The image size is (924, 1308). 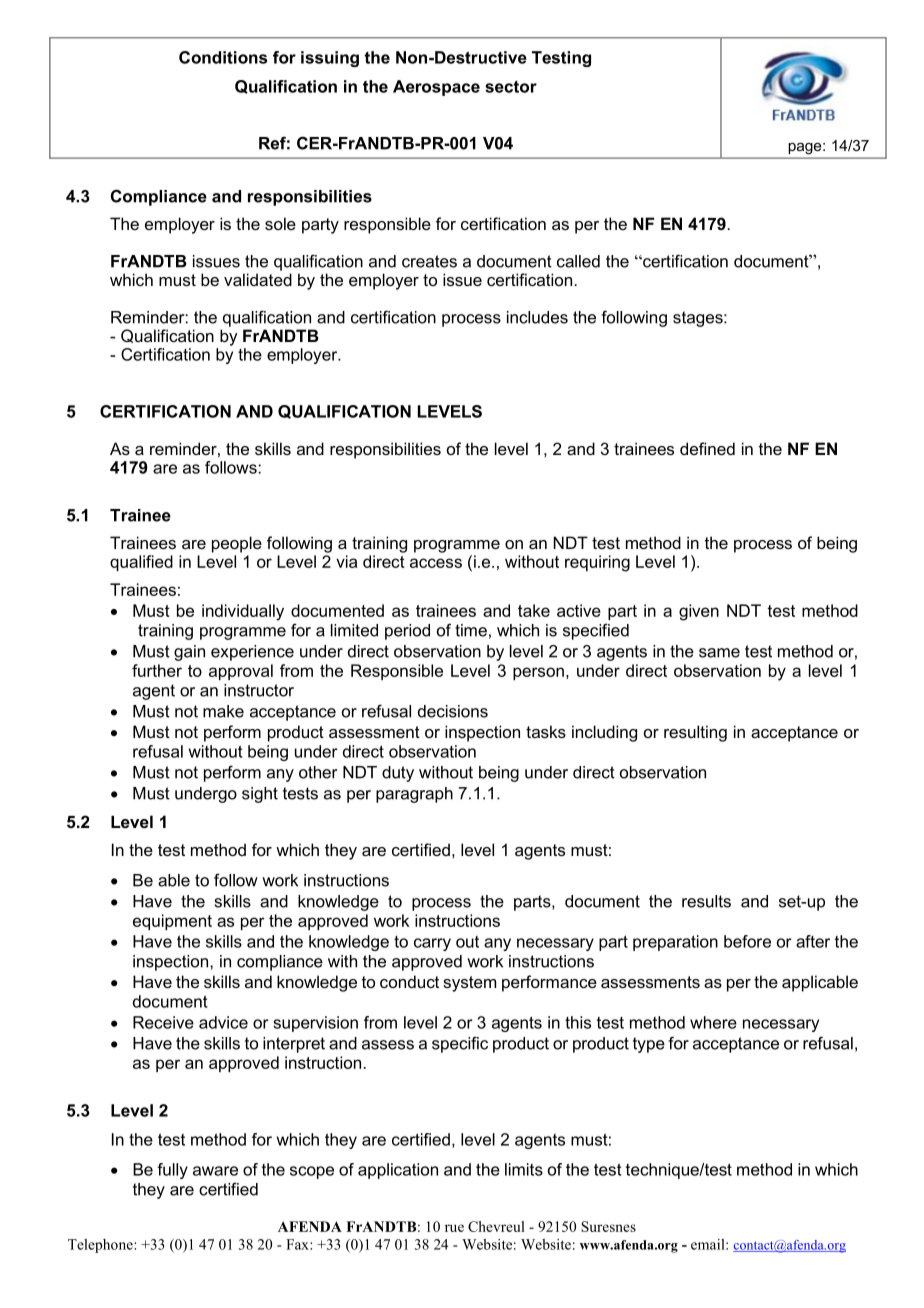 I want to click on Aerospace, so click(x=436, y=88).
